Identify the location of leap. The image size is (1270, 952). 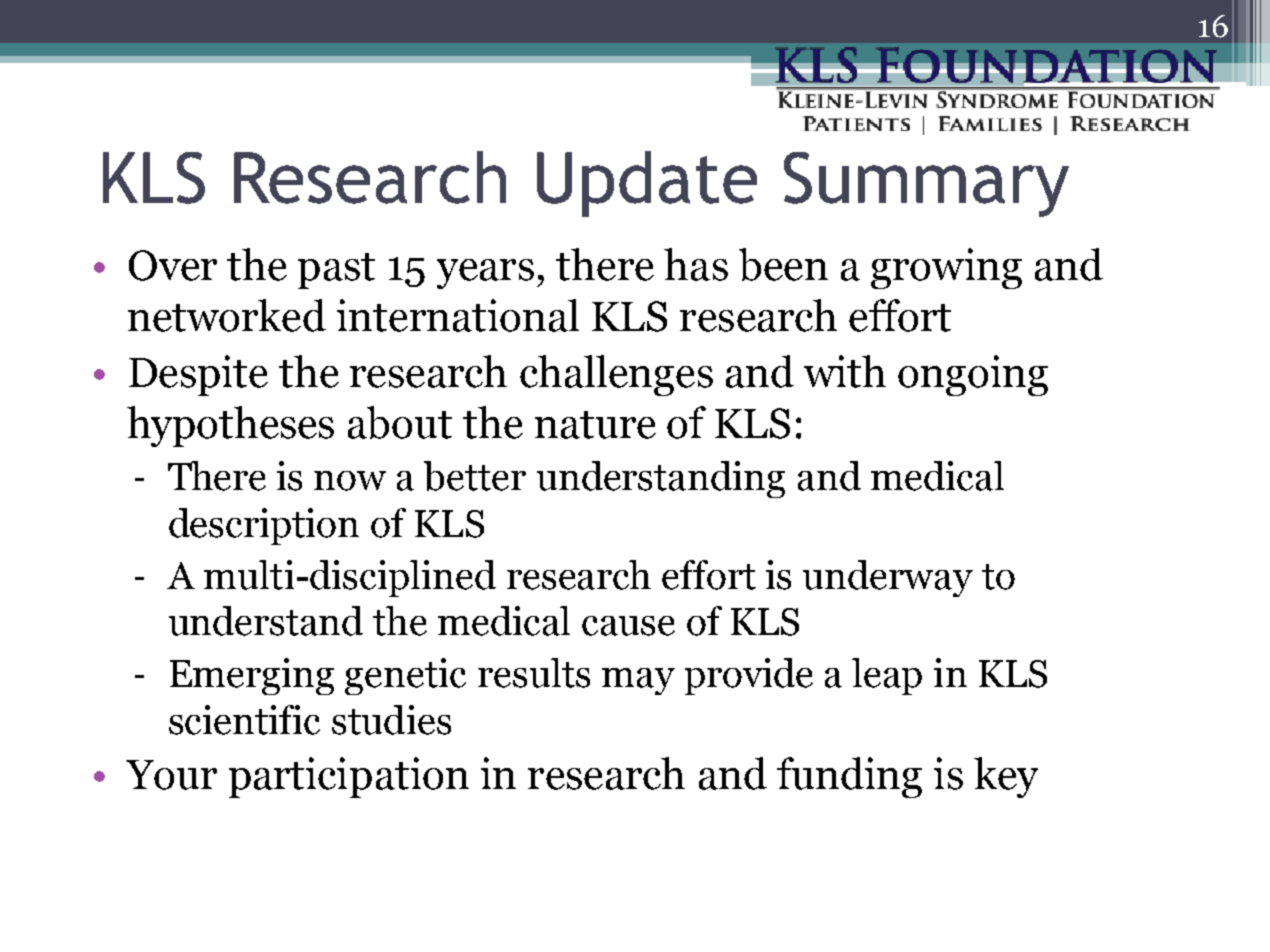
(887, 676).
